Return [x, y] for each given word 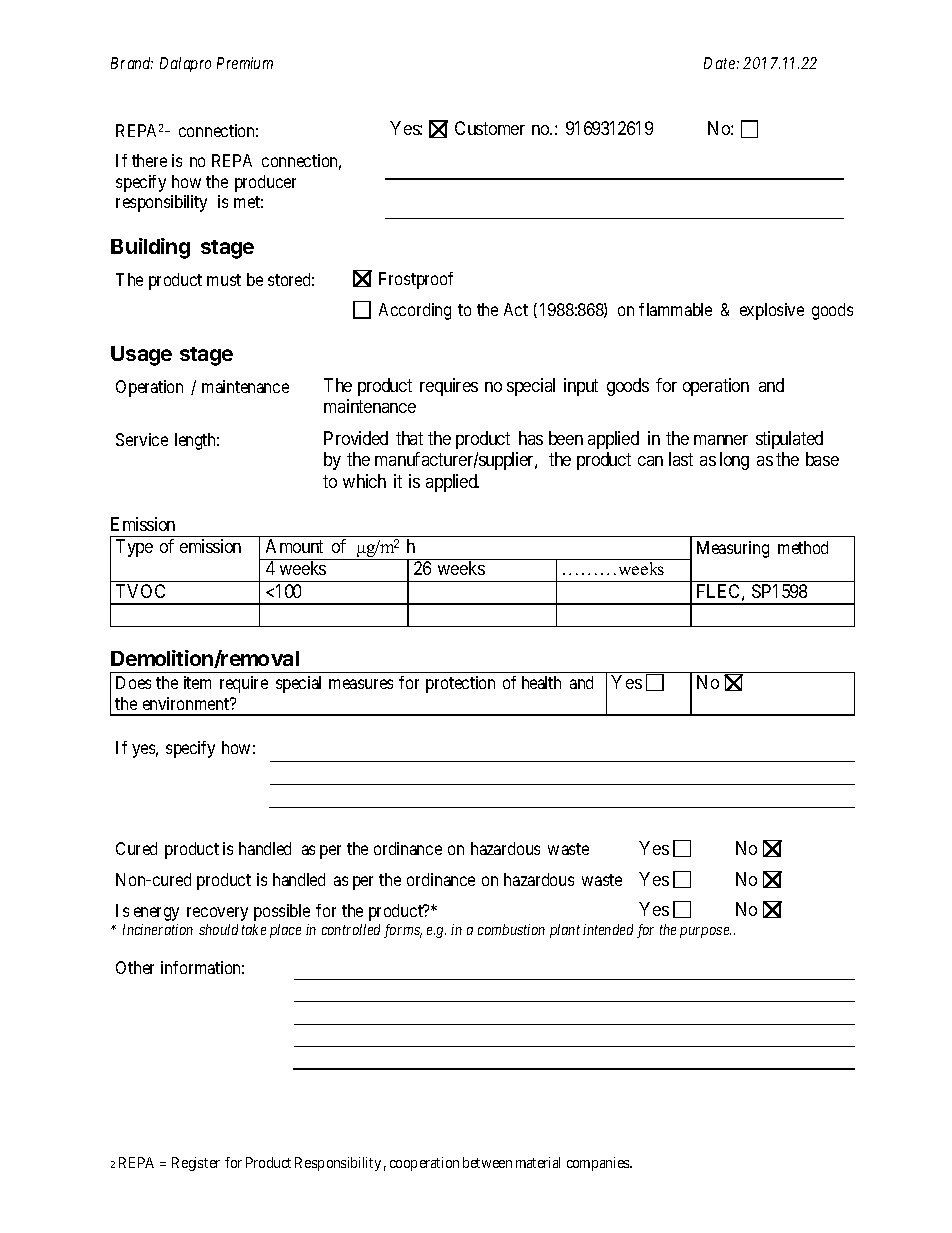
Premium [245, 63]
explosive [772, 311]
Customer [490, 128]
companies [599, 1164]
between [487, 1162]
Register [196, 1164]
